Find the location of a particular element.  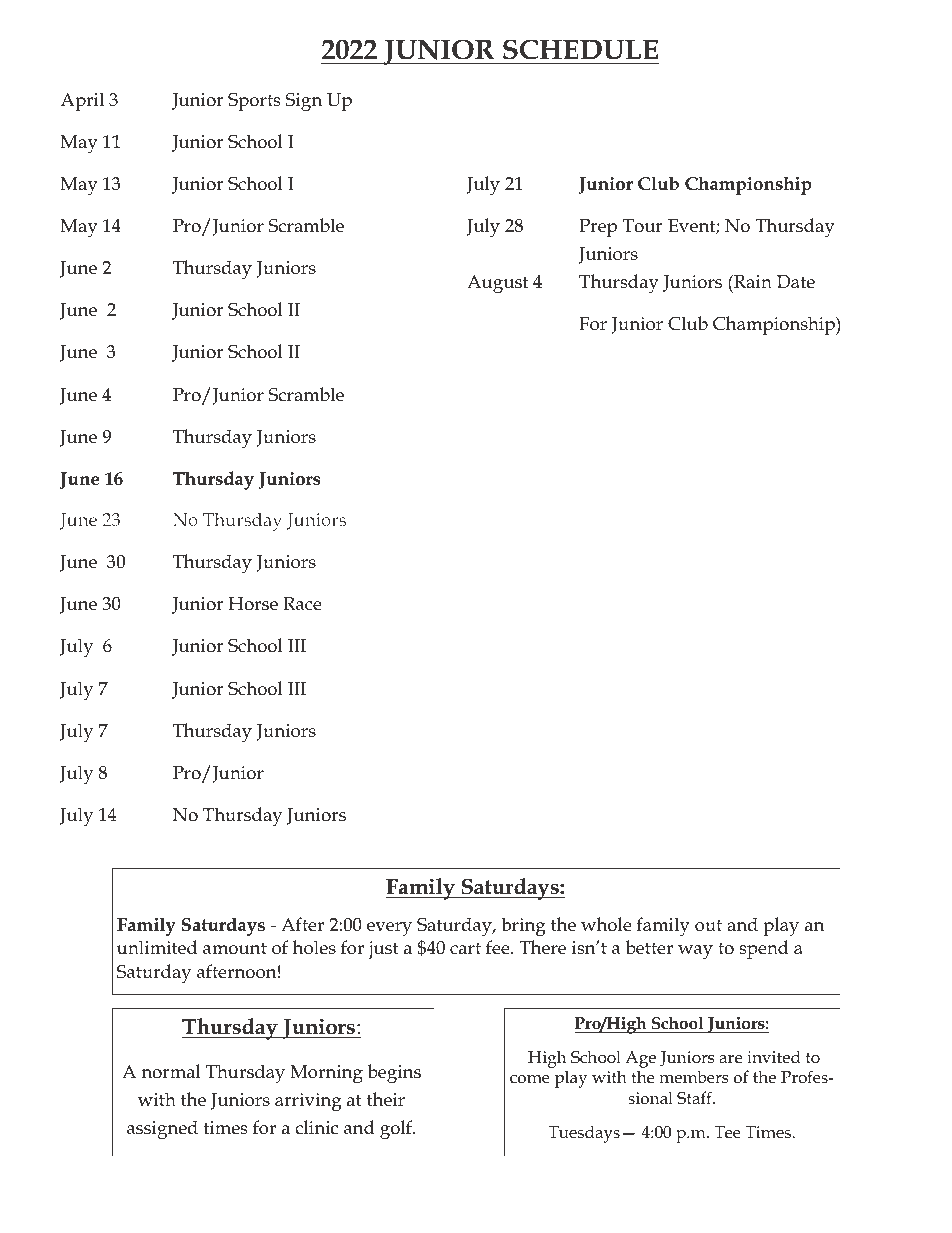

Date is located at coordinates (796, 282).
